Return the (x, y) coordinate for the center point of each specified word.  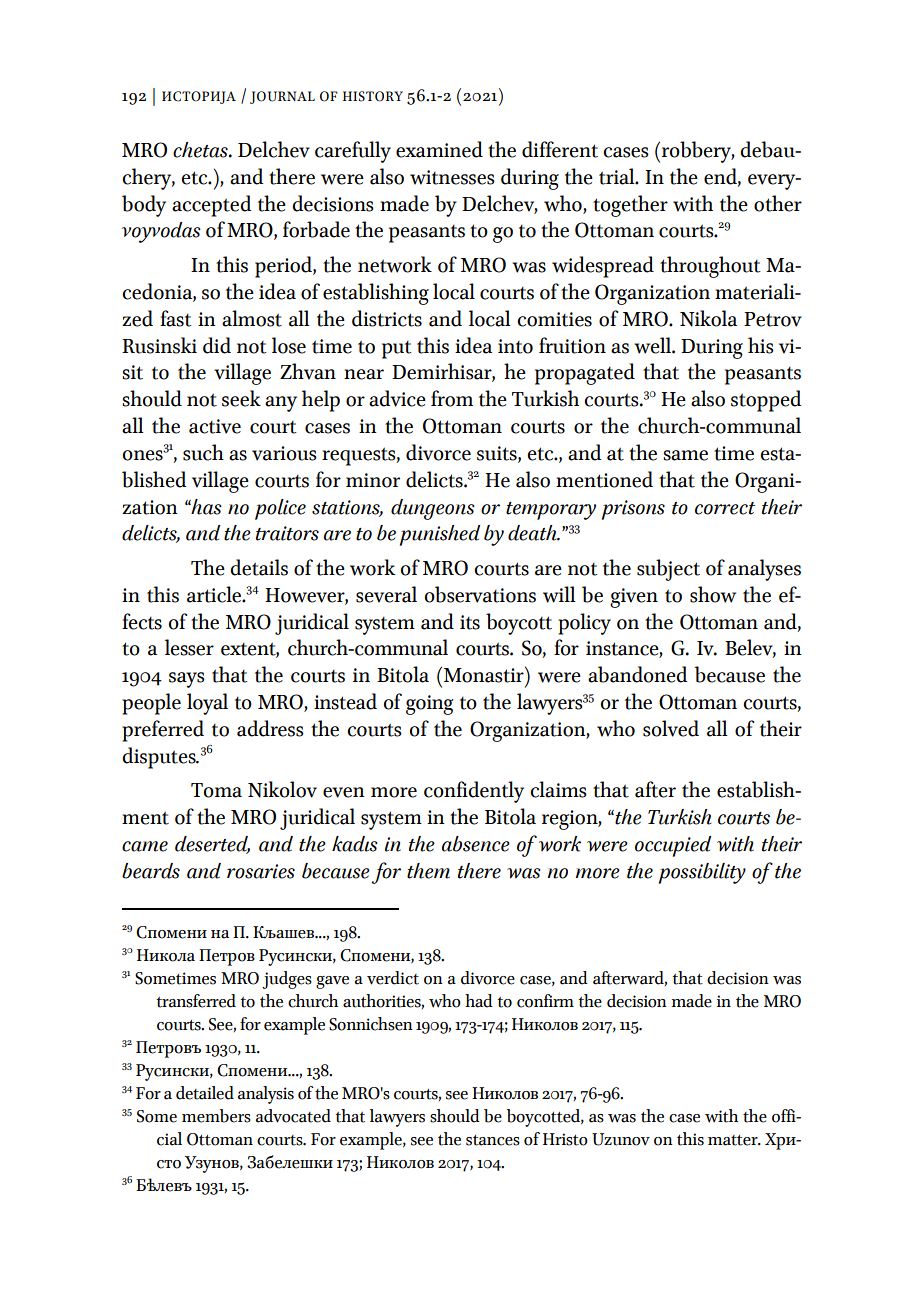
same (685, 455)
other (778, 203)
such (203, 452)
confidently (474, 792)
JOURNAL (282, 97)
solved (671, 728)
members (216, 1116)
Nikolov (282, 789)
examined (439, 149)
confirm (545, 1001)
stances (493, 1140)
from (452, 398)
